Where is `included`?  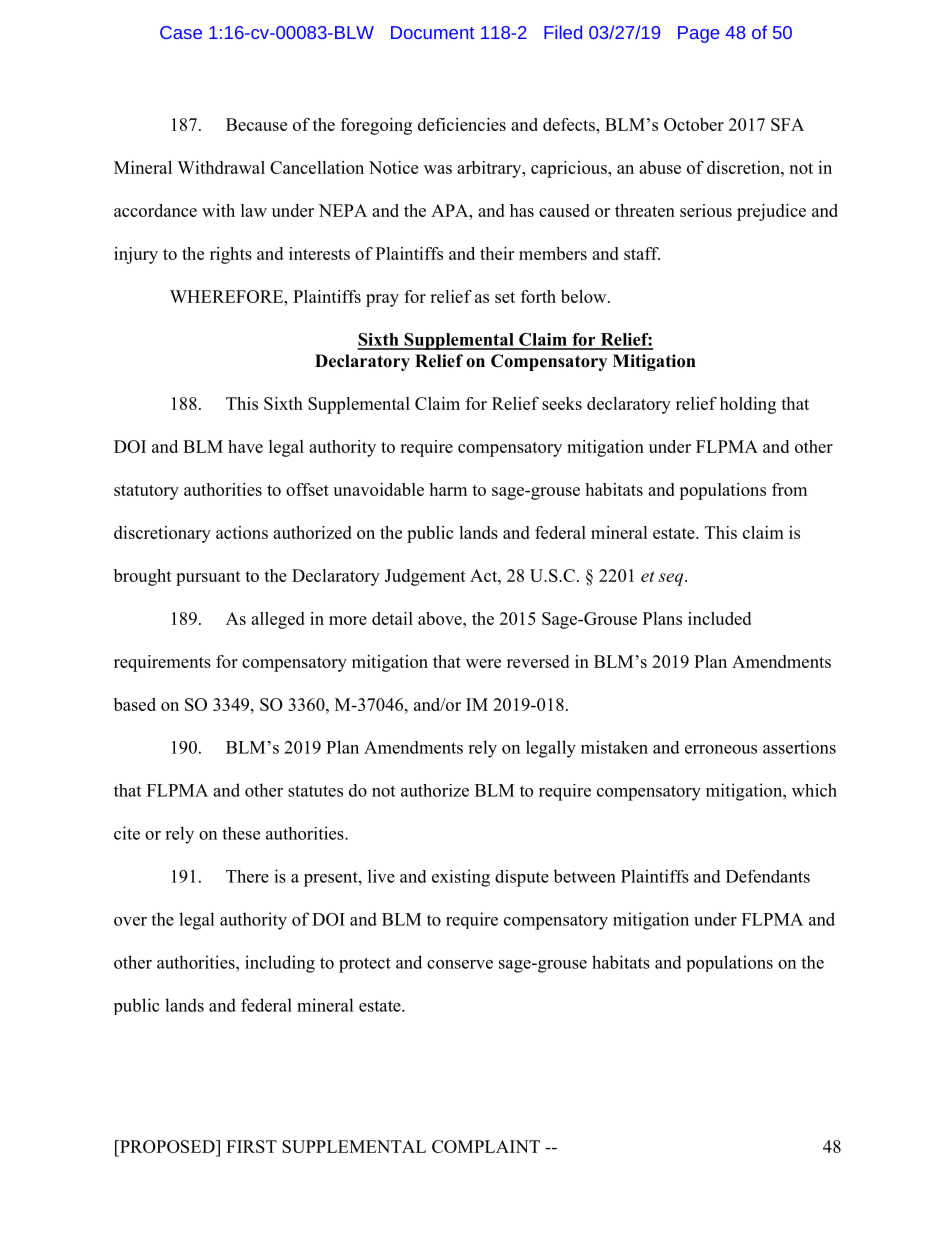
included is located at coordinates (719, 618).
